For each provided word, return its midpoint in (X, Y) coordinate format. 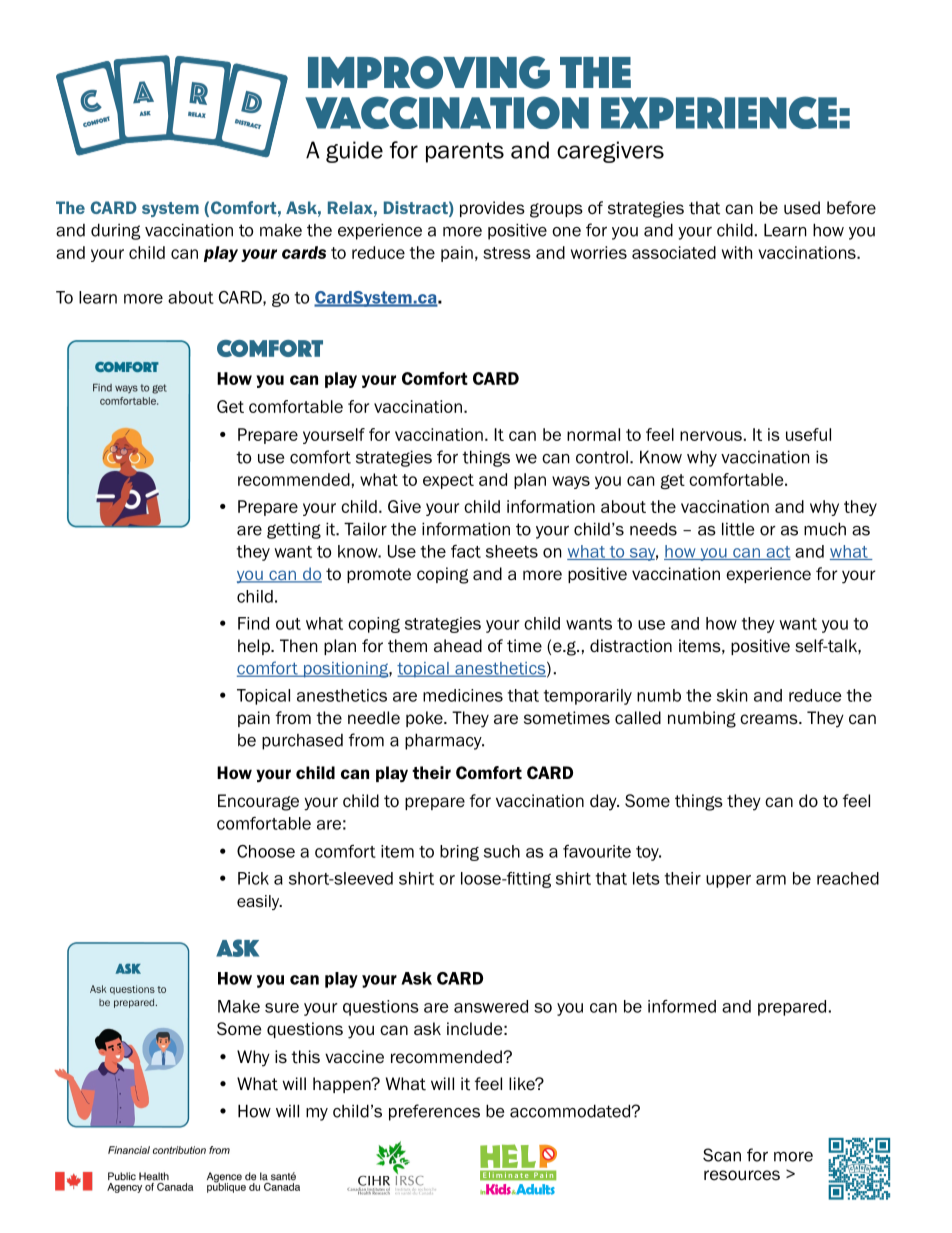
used (802, 208)
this (305, 1057)
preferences (434, 1112)
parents (465, 152)
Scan (722, 1155)
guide (354, 152)
